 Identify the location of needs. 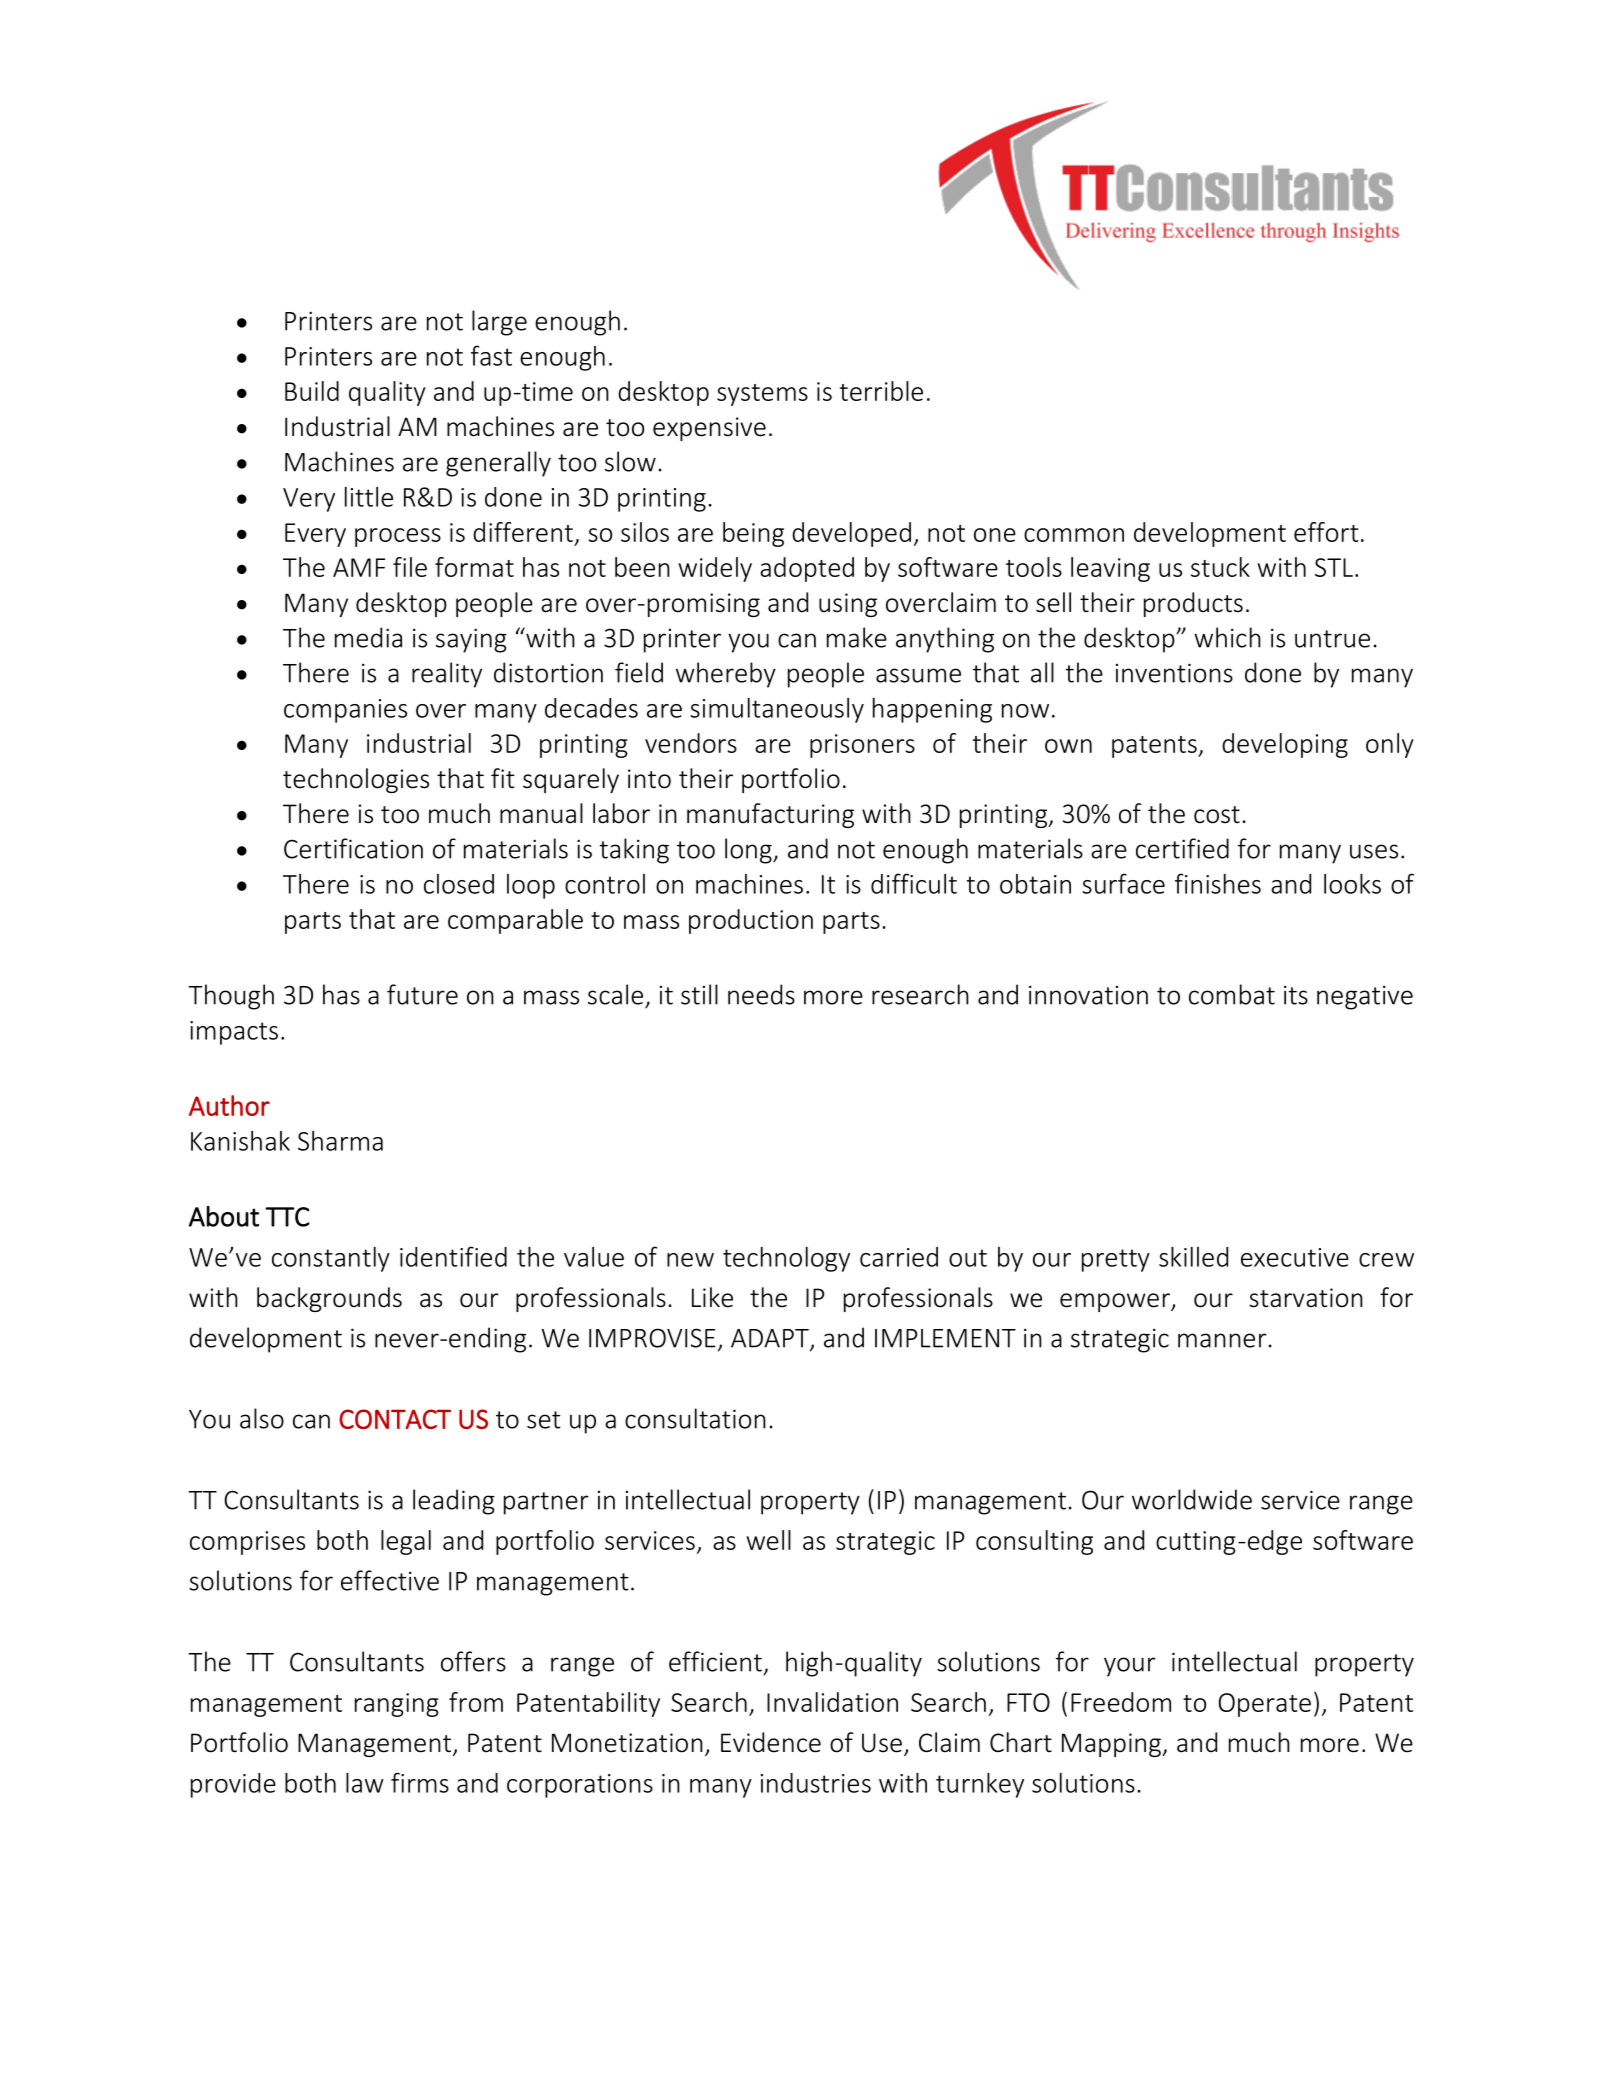
(761, 994).
